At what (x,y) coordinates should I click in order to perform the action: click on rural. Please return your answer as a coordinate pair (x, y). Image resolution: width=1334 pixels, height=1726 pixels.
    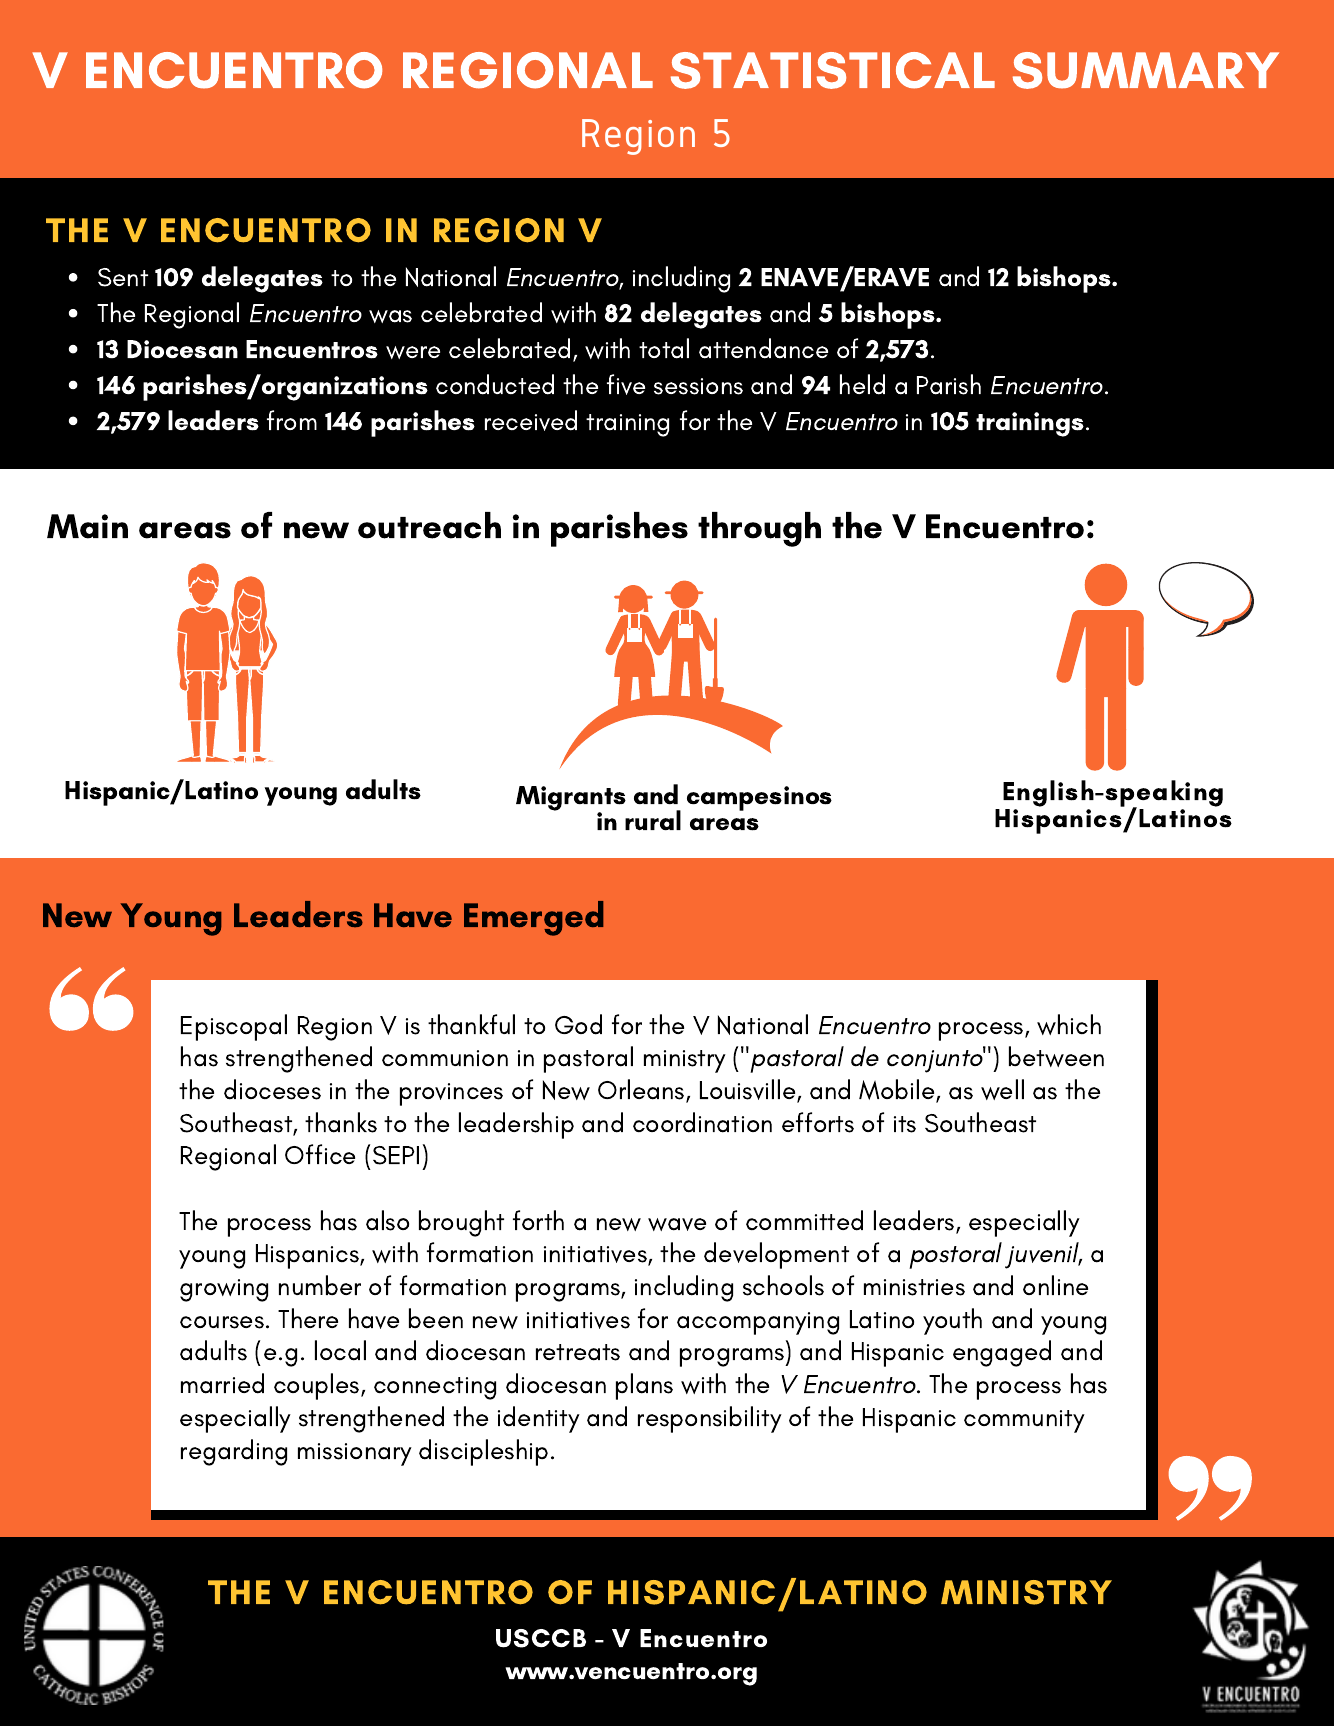
    Looking at the image, I should click on (653, 820).
